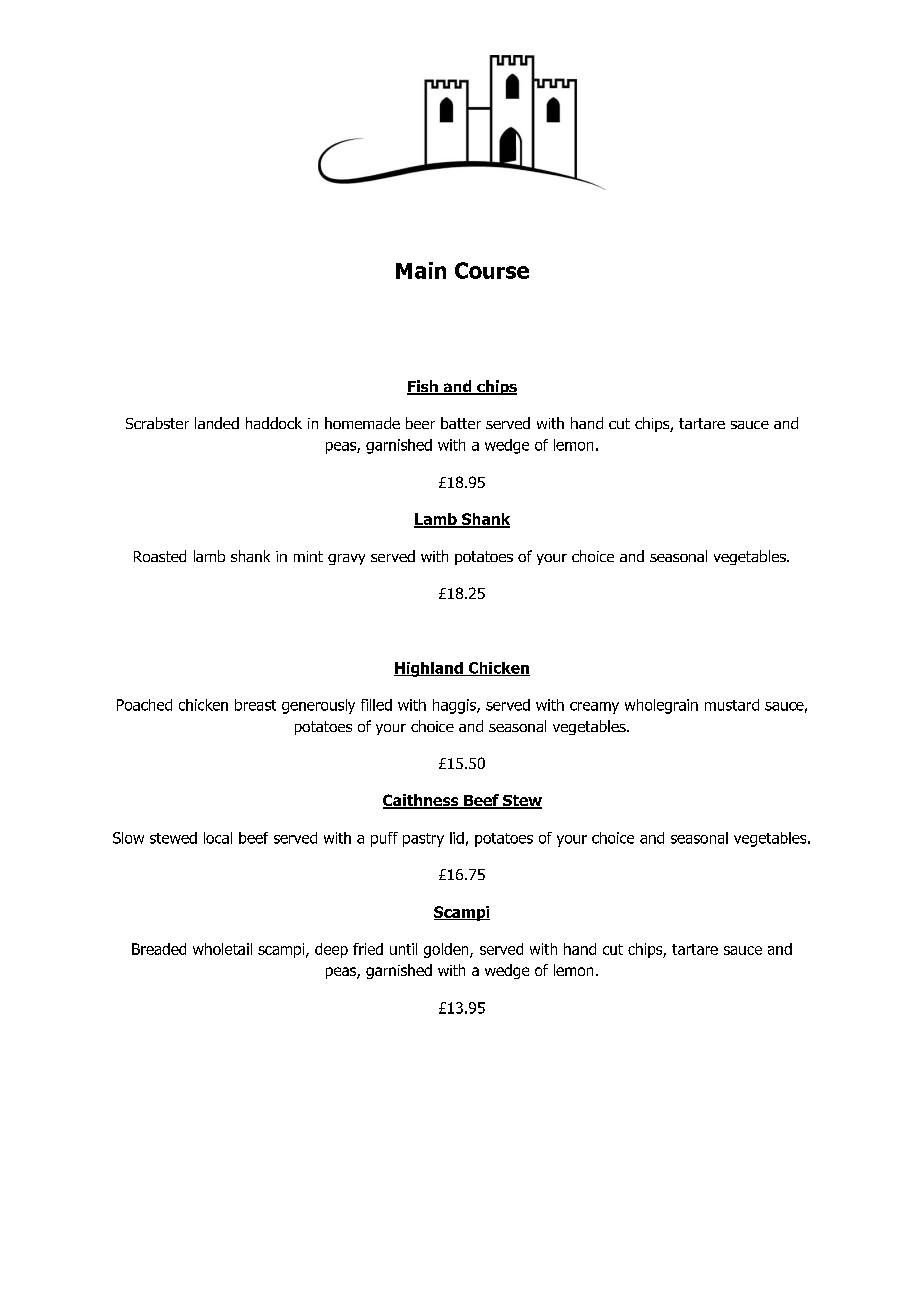 The image size is (924, 1308). What do you see at coordinates (429, 669) in the screenshot?
I see `Highland` at bounding box center [429, 669].
